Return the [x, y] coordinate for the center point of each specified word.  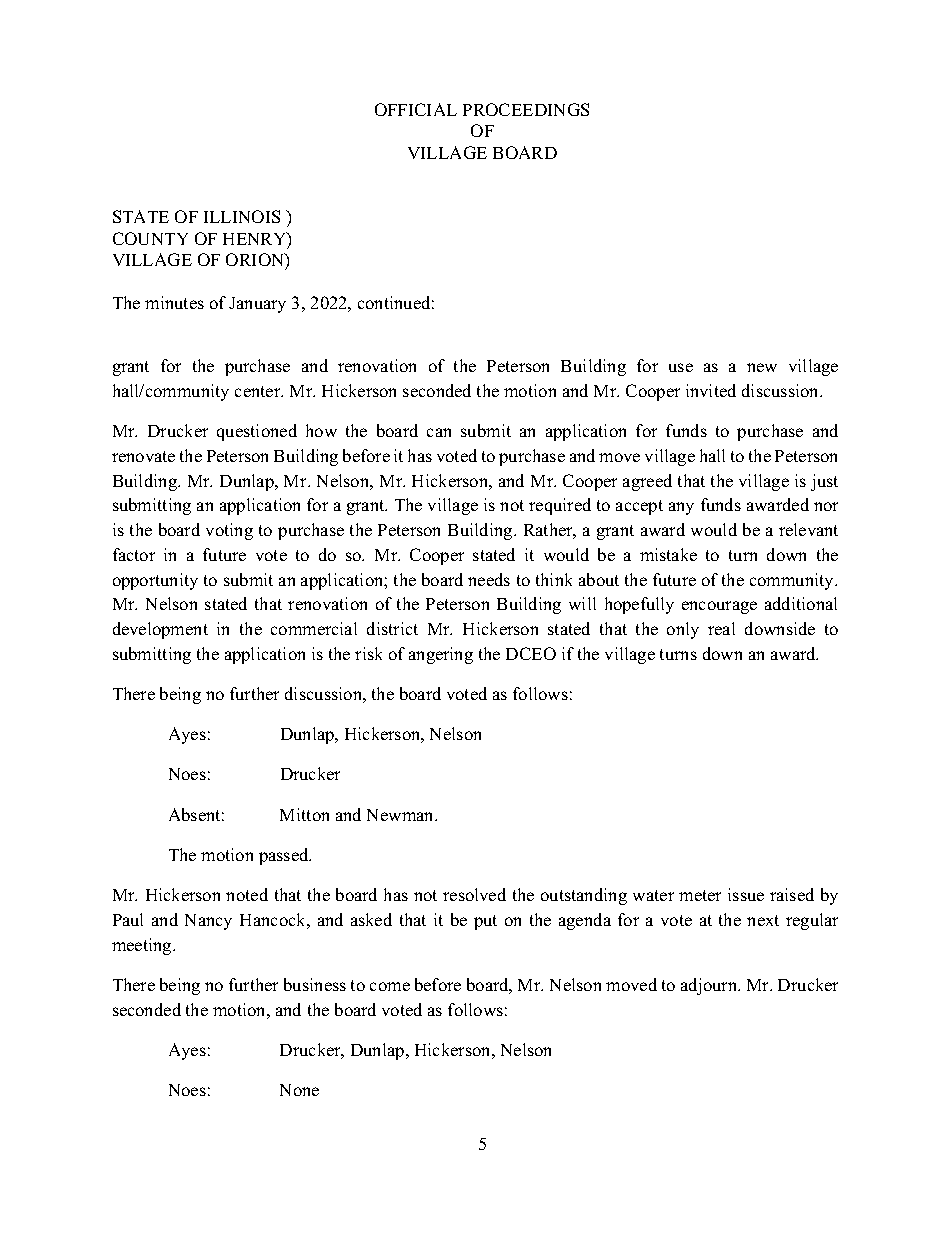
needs [489, 579]
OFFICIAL [416, 109]
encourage [719, 607]
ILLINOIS [242, 216]
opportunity [155, 581]
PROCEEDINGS [526, 109]
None [299, 1090]
